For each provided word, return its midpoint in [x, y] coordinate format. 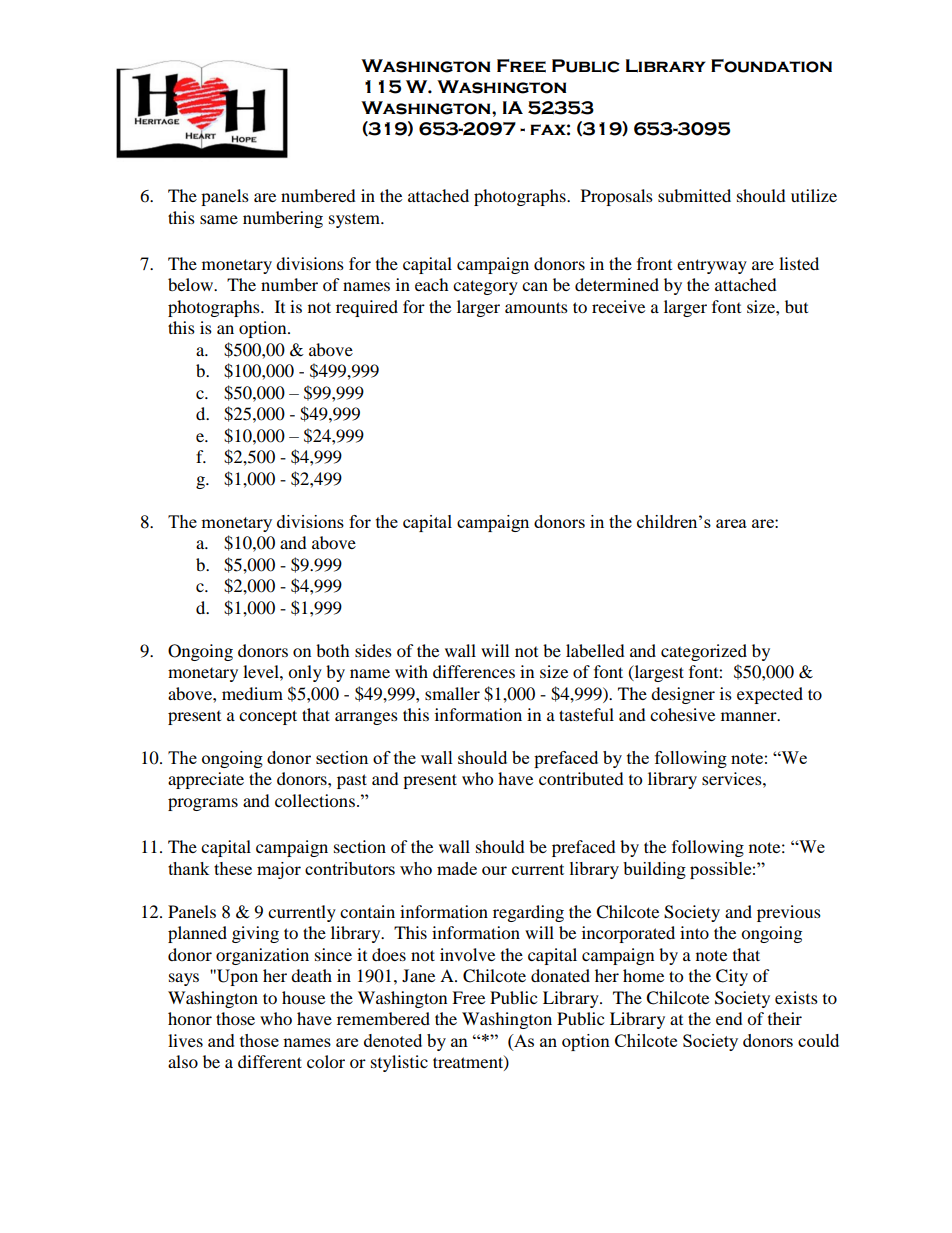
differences [474, 671]
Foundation [771, 66]
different [270, 1061]
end [729, 1018]
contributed [581, 778]
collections [315, 800]
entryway [712, 266]
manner [750, 716]
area [731, 523]
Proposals [617, 197]
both [333, 650]
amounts [536, 307]
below [192, 284]
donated [560, 975]
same [219, 219]
